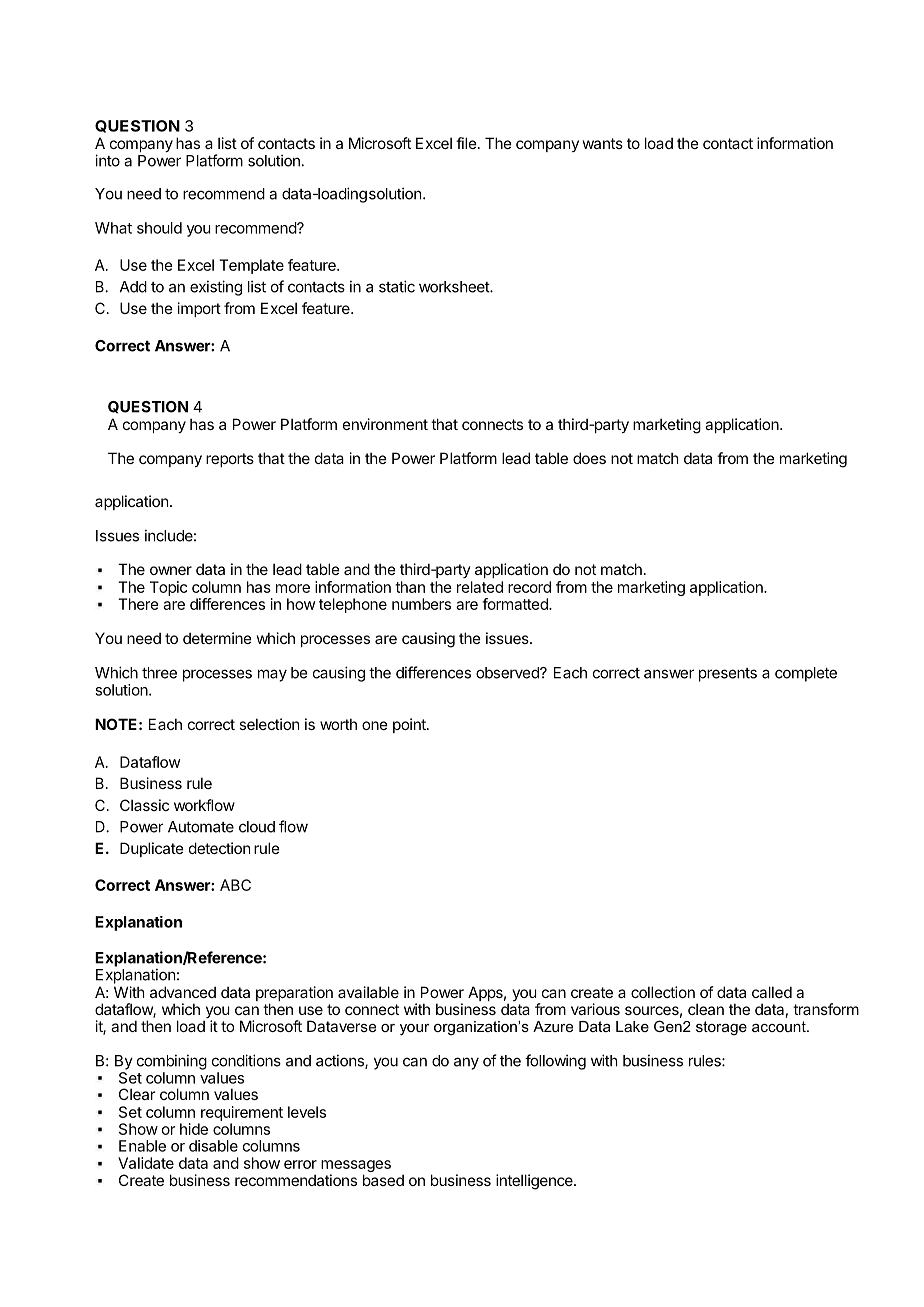  Describe the element at coordinates (159, 673) in the screenshot. I see `three` at that location.
